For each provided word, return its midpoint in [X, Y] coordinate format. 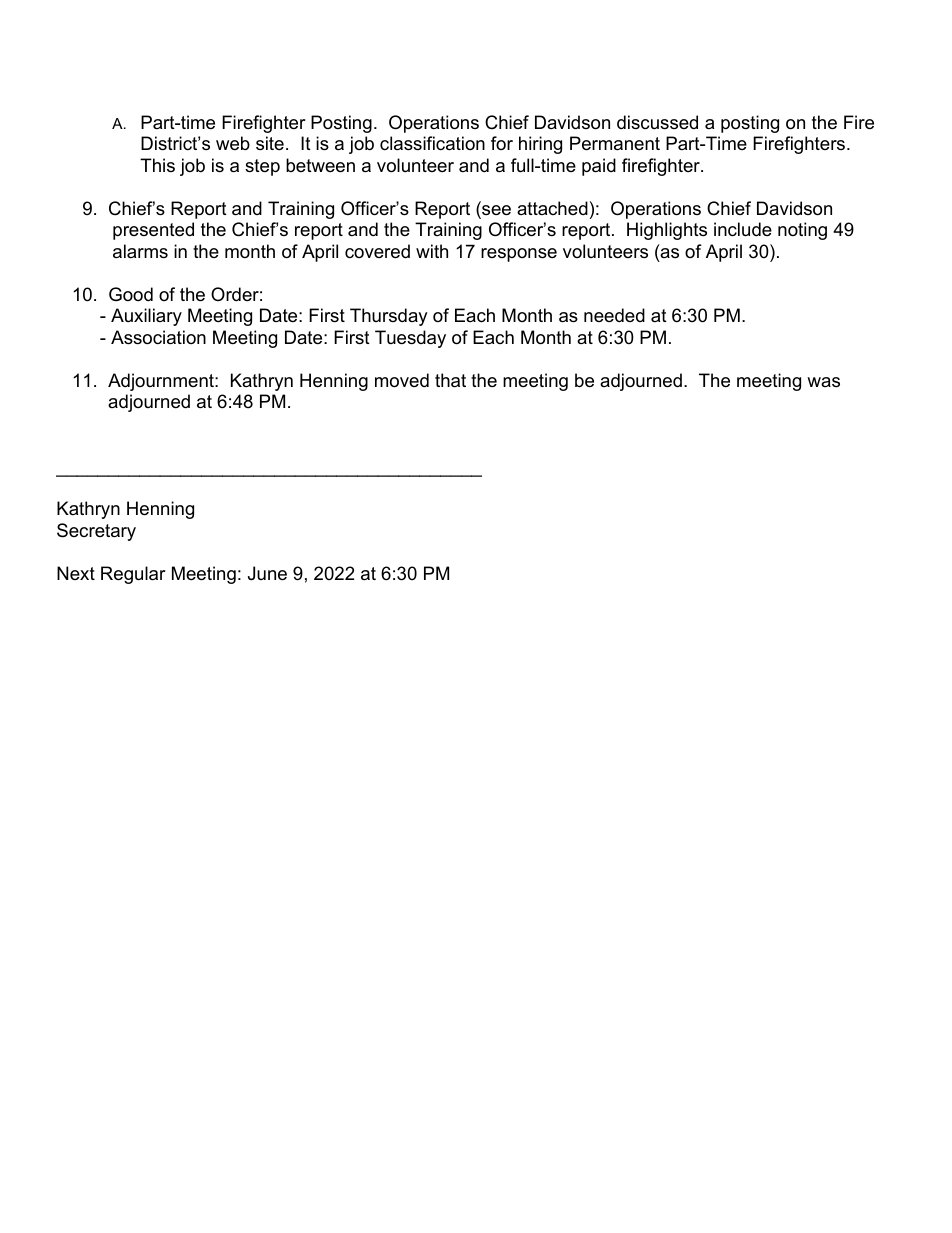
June [267, 573]
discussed [657, 122]
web [233, 143]
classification [432, 143]
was [823, 382]
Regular [133, 575]
